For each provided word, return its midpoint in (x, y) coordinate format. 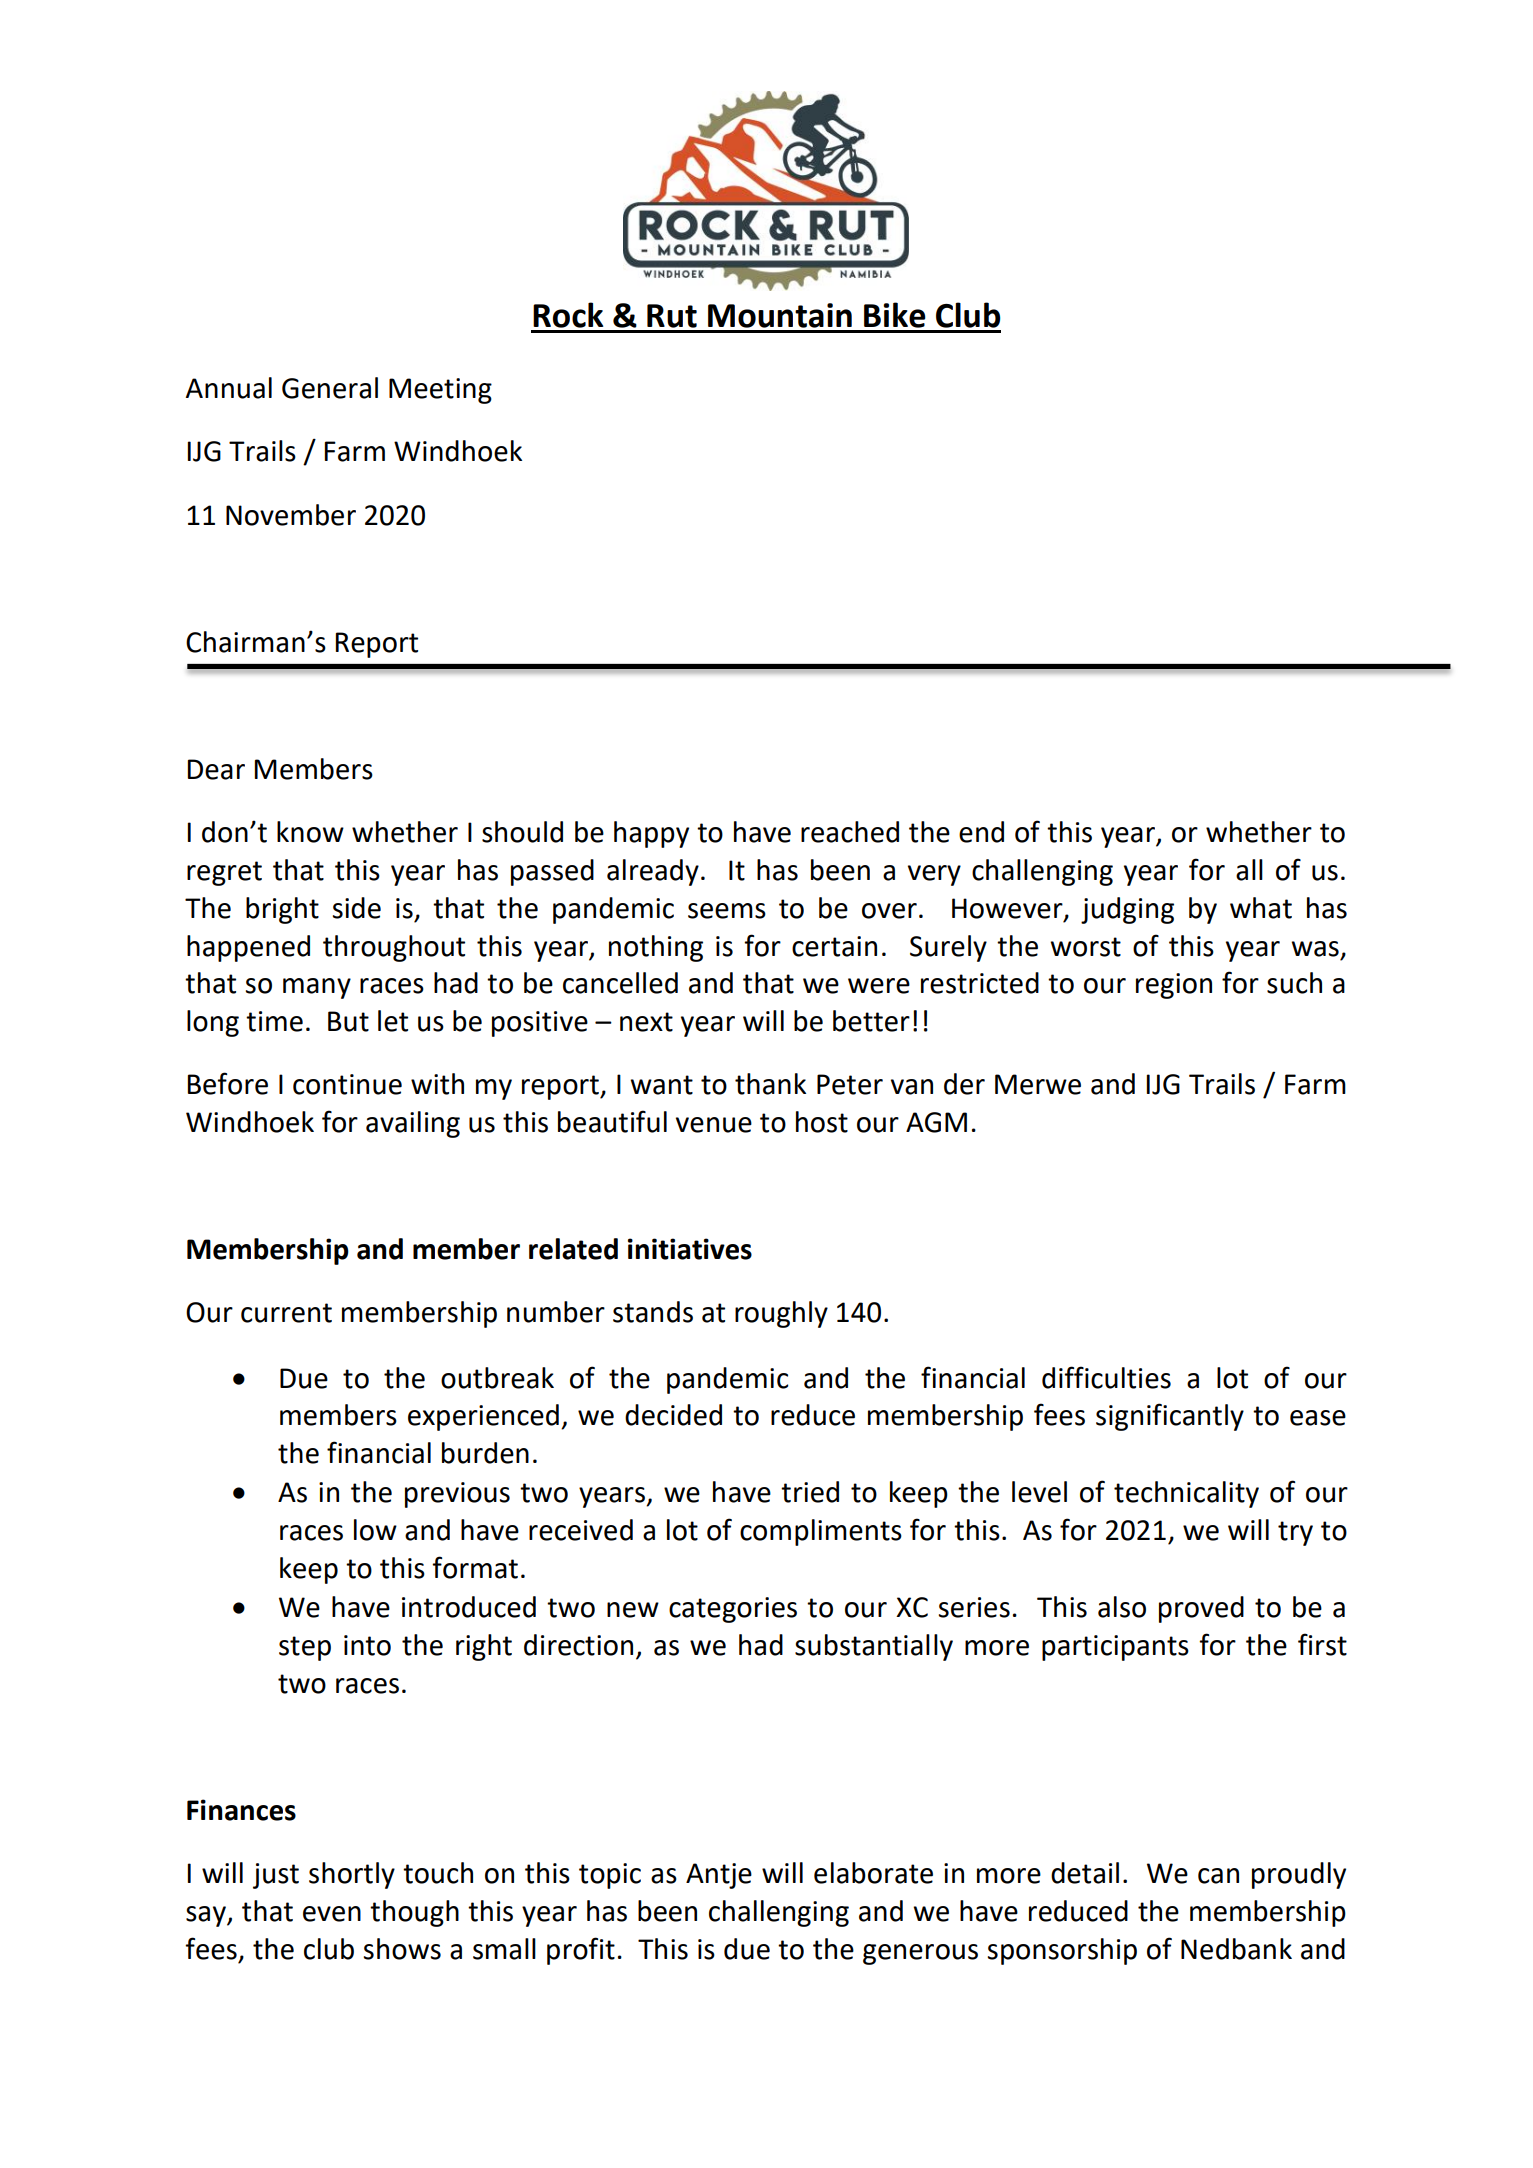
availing (413, 1124)
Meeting (440, 391)
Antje (719, 1876)
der (964, 1084)
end (981, 832)
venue (714, 1125)
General (330, 388)
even (332, 1914)
